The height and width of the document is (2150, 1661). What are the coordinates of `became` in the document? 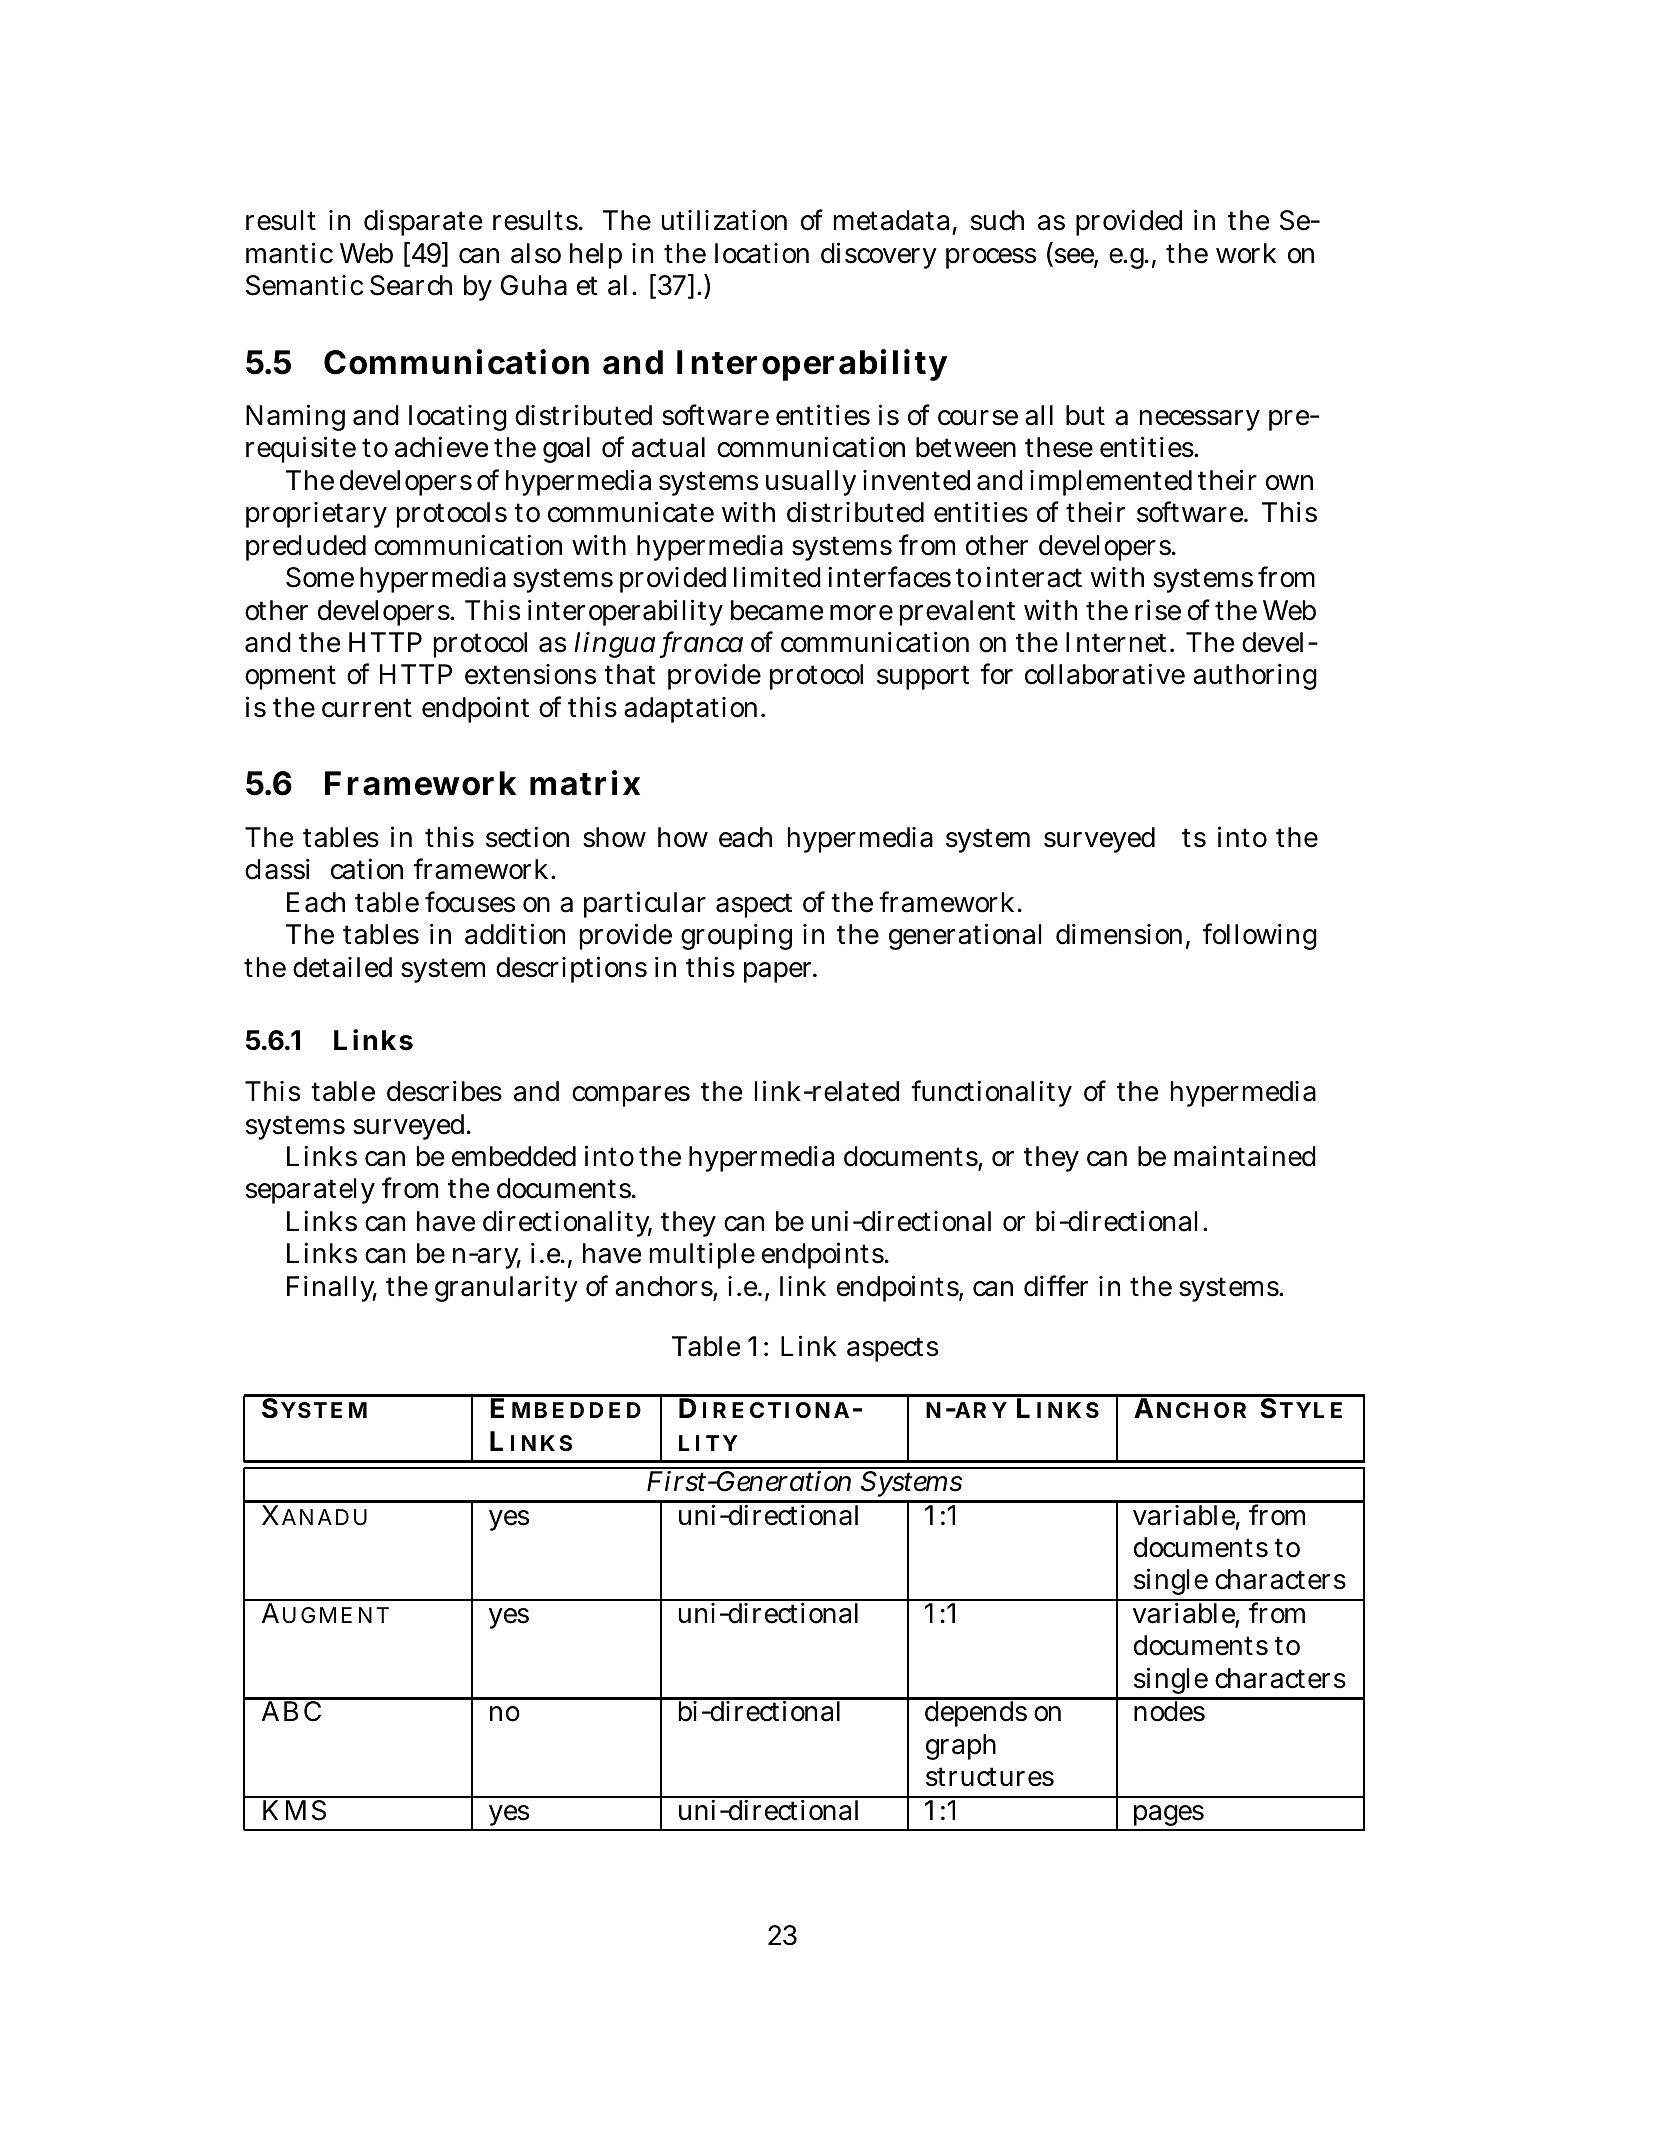 It's located at (777, 610).
